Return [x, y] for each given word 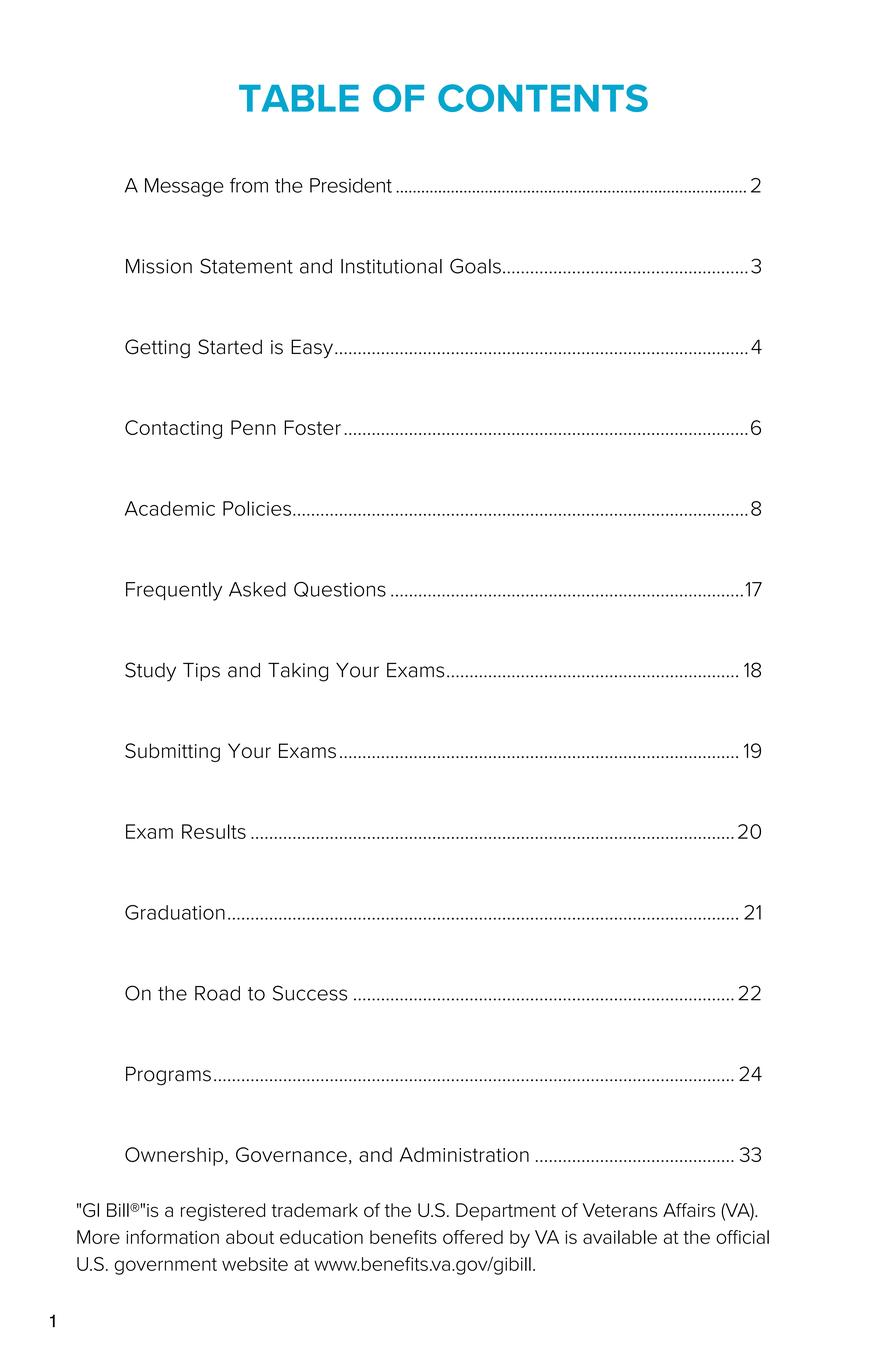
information [172, 1237]
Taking [298, 672]
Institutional [391, 266]
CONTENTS [543, 98]
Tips [201, 672]
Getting [157, 348]
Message [184, 187]
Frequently [174, 591]
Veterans [620, 1210]
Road [217, 993]
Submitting [172, 752]
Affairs [689, 1210]
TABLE [299, 98]
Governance [291, 1154]
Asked [257, 589]
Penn [253, 427]
